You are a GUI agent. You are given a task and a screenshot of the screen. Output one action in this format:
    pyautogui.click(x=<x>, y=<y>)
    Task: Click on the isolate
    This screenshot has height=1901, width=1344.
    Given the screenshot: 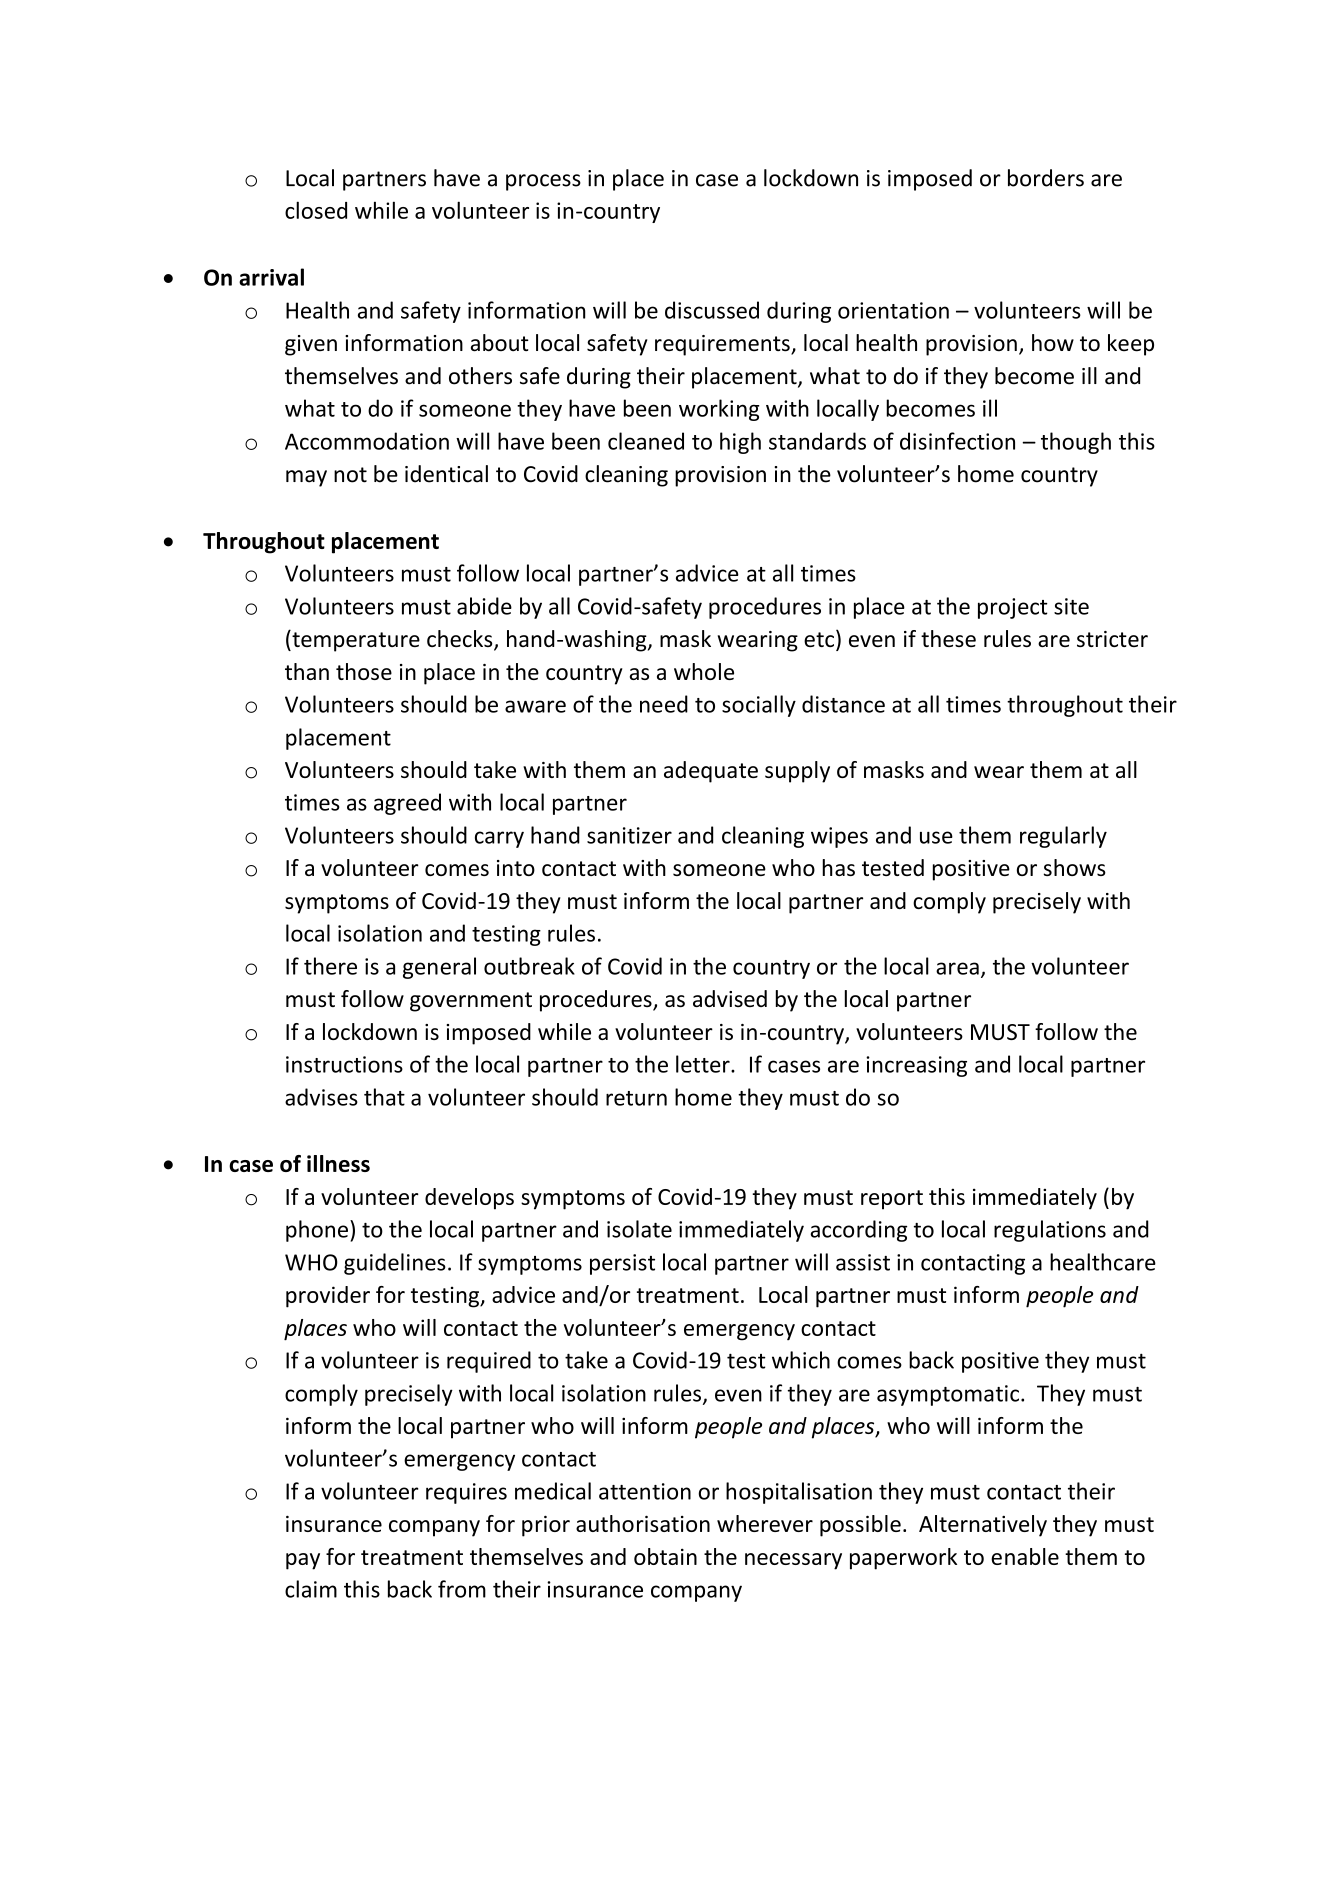 What is the action you would take?
    pyautogui.click(x=639, y=1229)
